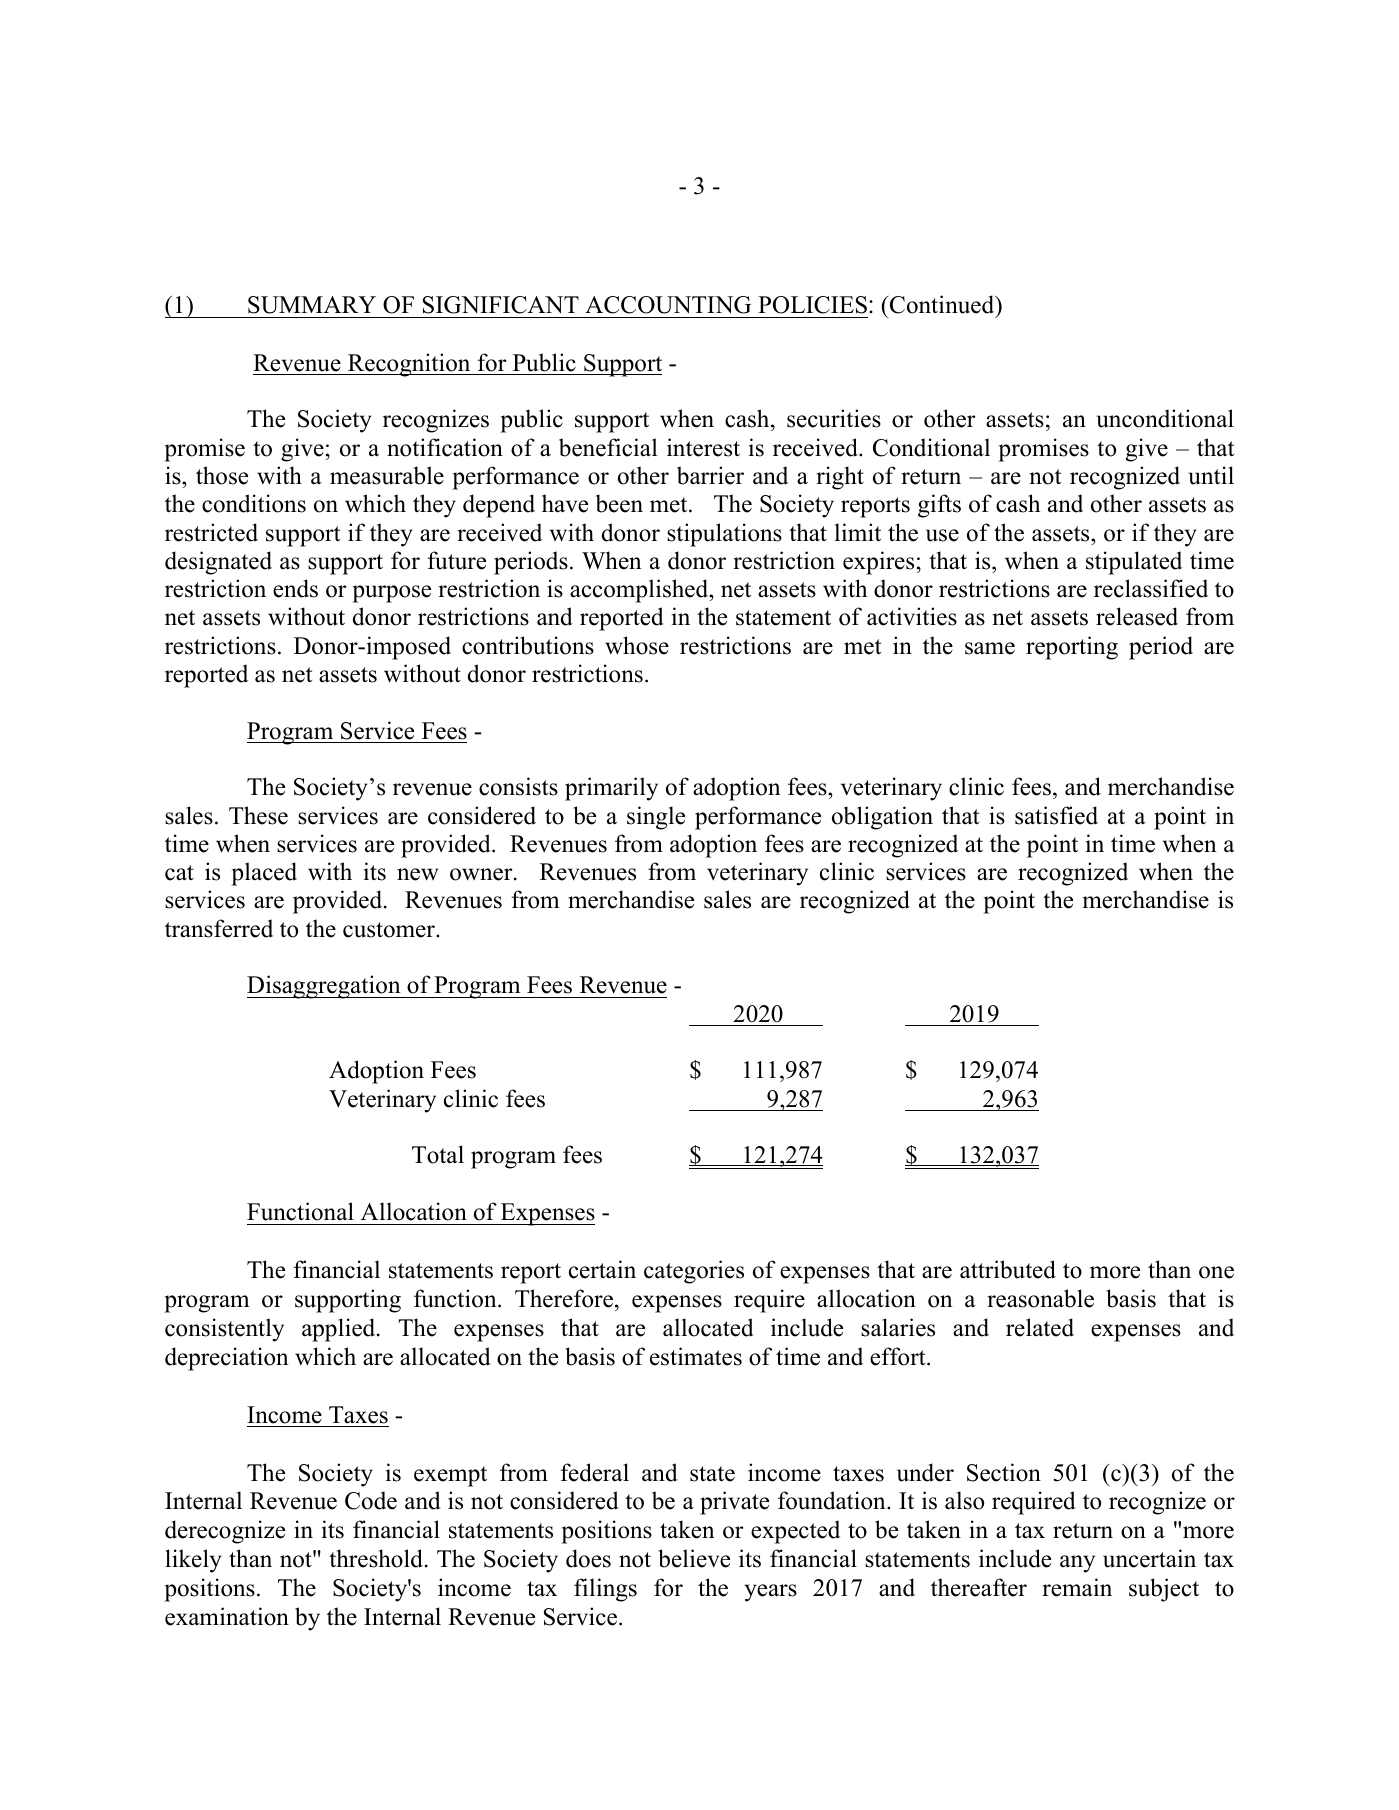  I want to click on believe, so click(694, 1558).
